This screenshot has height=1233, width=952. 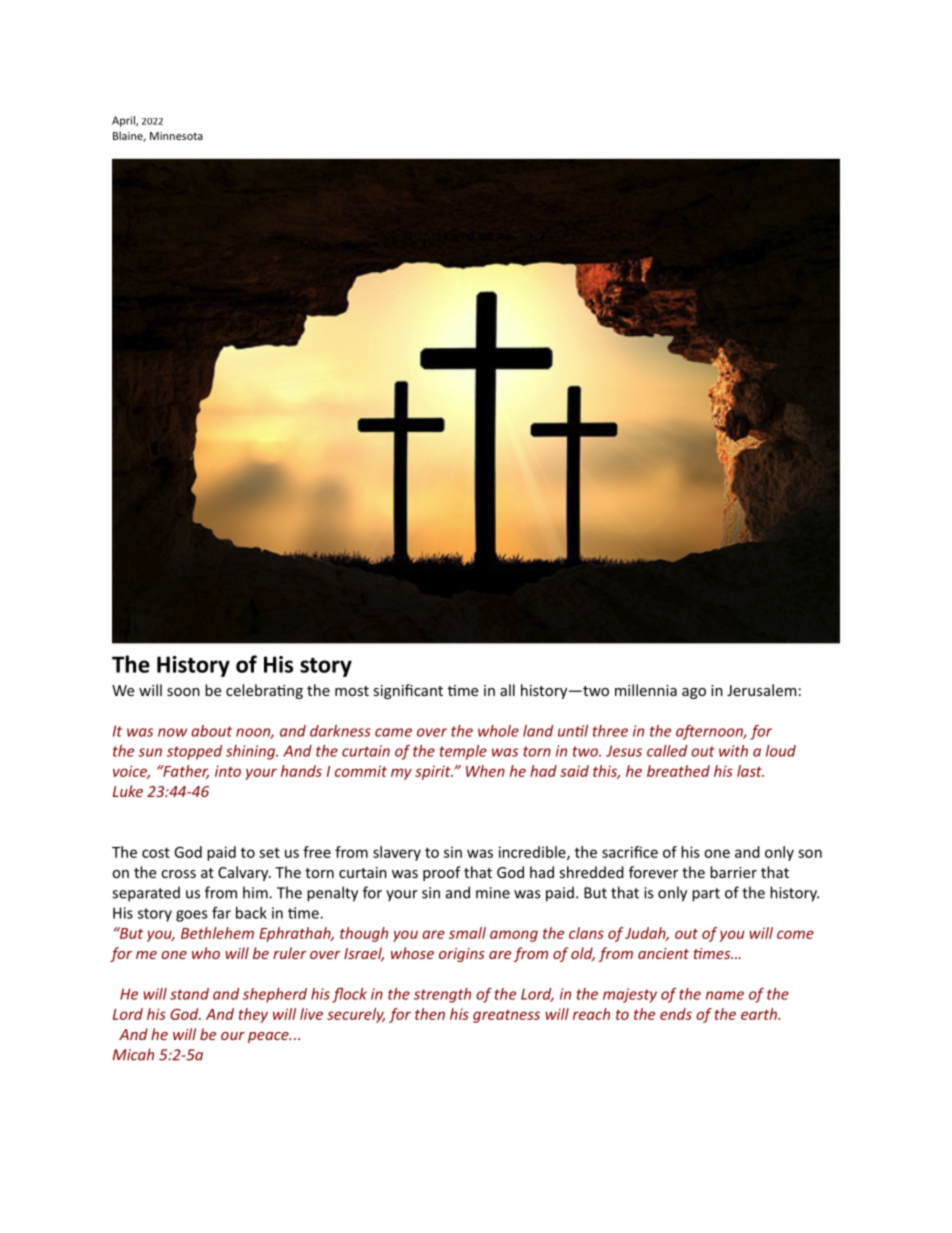 What do you see at coordinates (761, 690) in the screenshot?
I see `Jerusalem` at bounding box center [761, 690].
